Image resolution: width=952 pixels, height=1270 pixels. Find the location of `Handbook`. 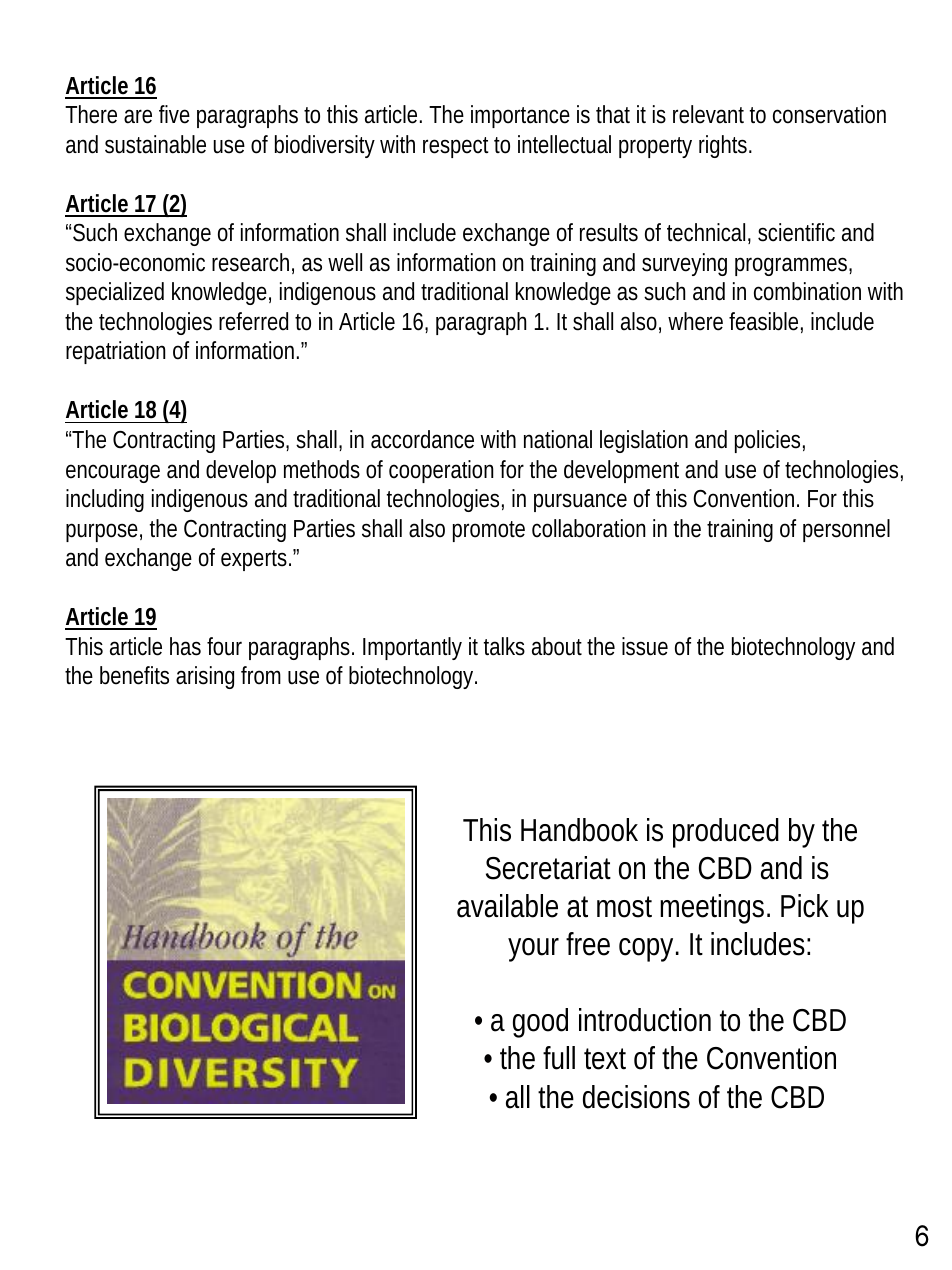

Handbook is located at coordinates (579, 830).
